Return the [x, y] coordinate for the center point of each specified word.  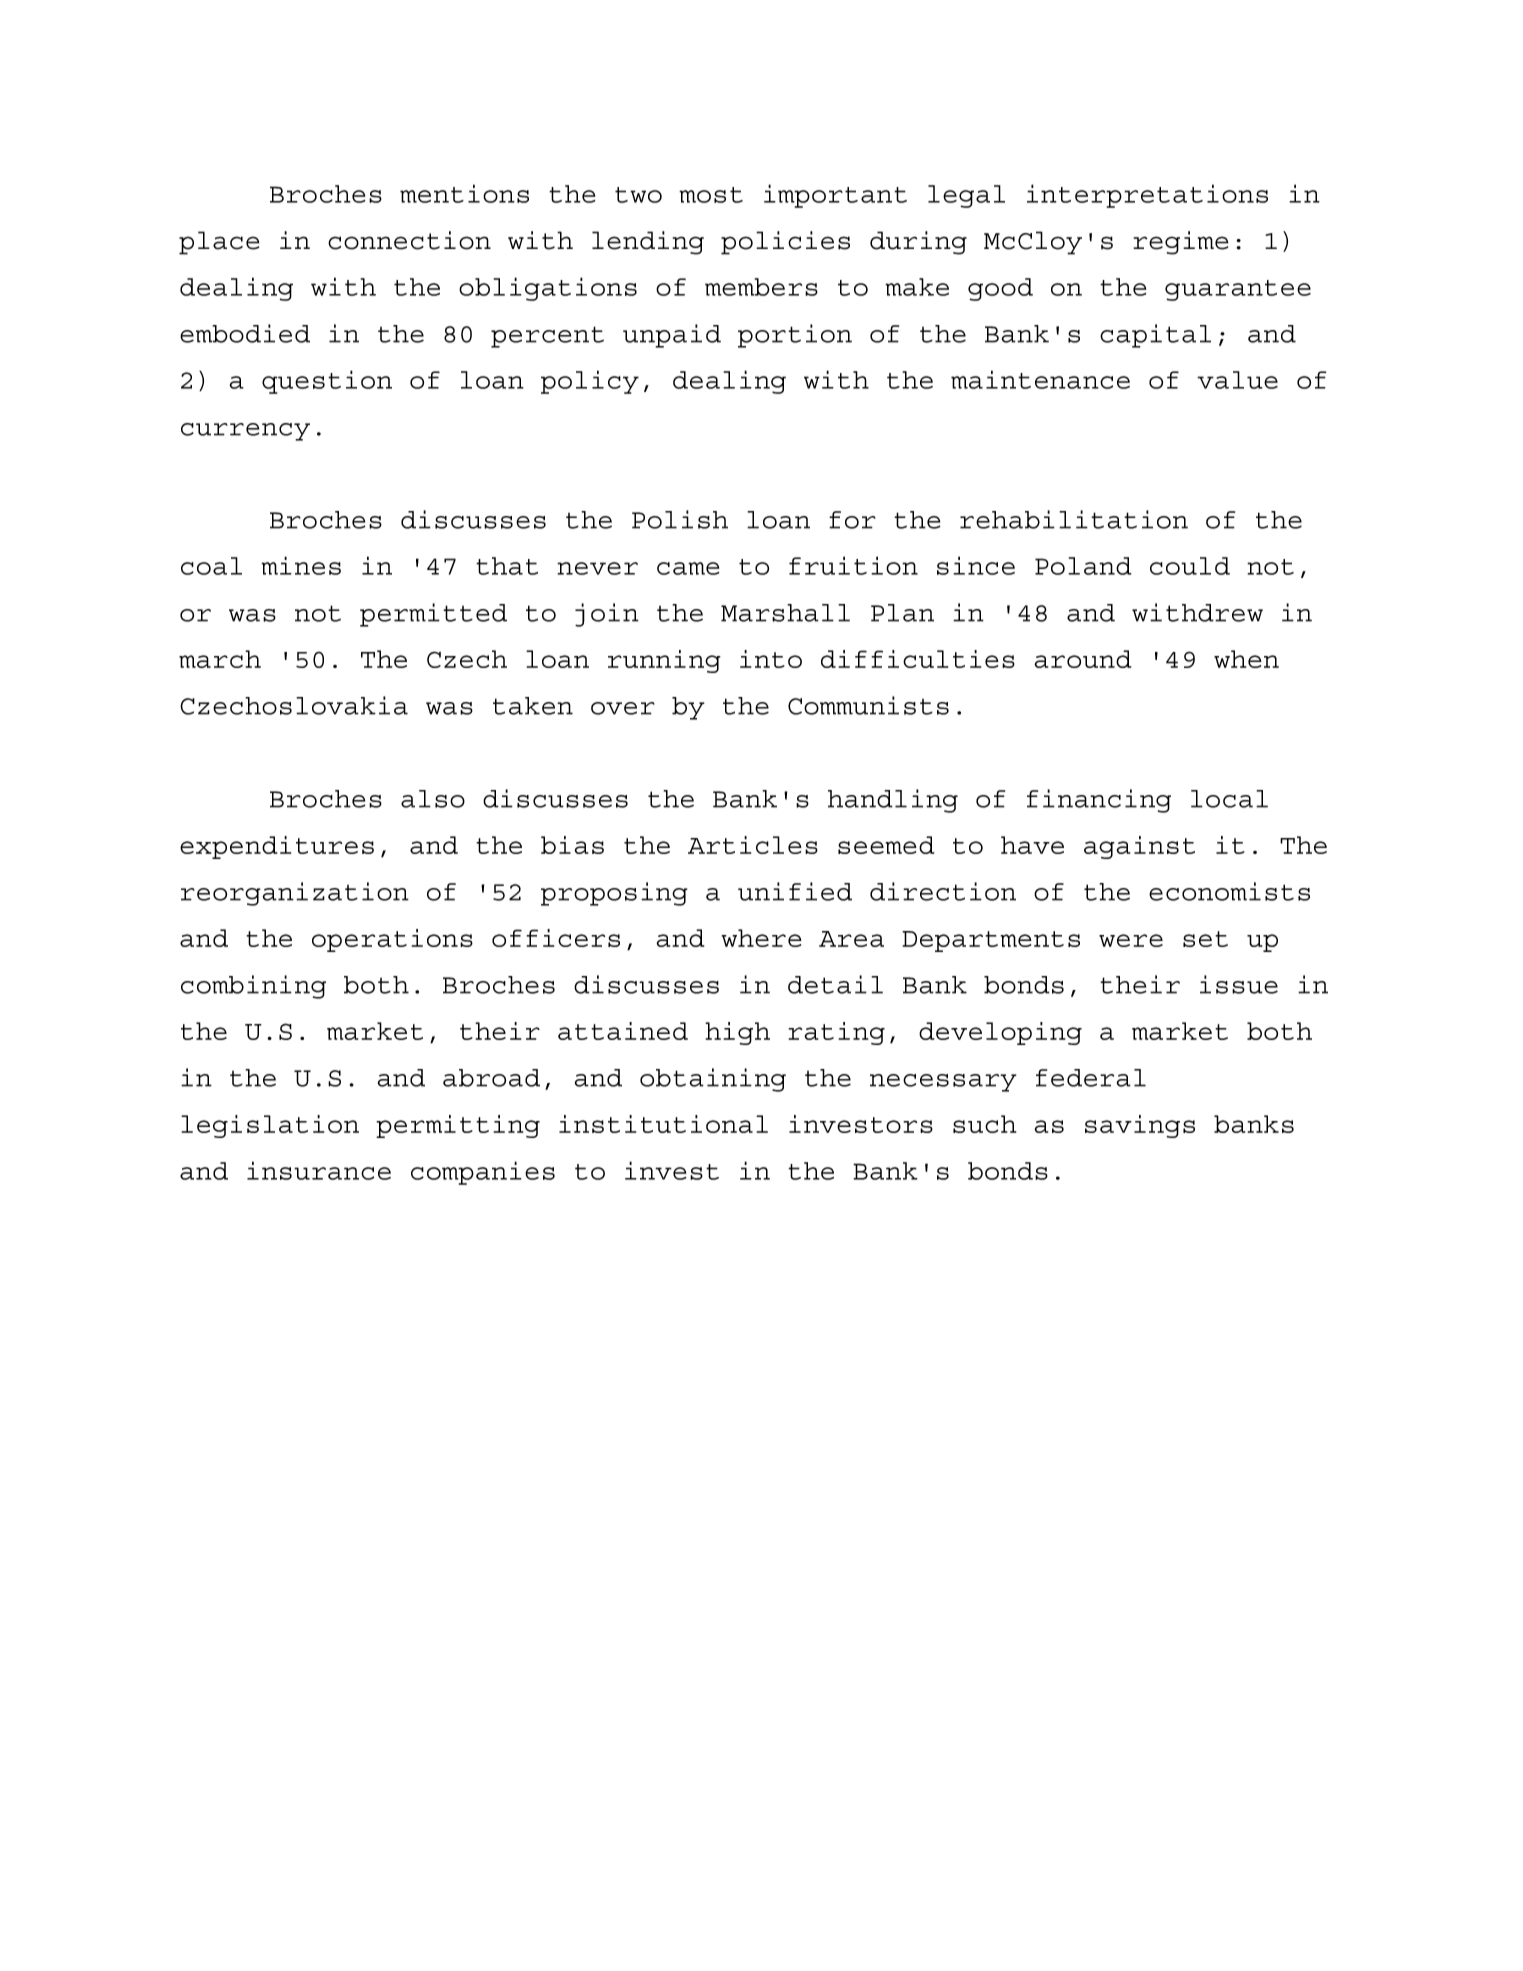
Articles [753, 845]
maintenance [1040, 379]
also [433, 799]
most [711, 195]
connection [409, 240]
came [688, 568]
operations [392, 940]
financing [1099, 801]
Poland [1083, 566]
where [761, 938]
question [327, 382]
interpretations [1147, 196]
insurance [319, 1170]
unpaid [672, 336]
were [1131, 940]
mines [301, 565]
